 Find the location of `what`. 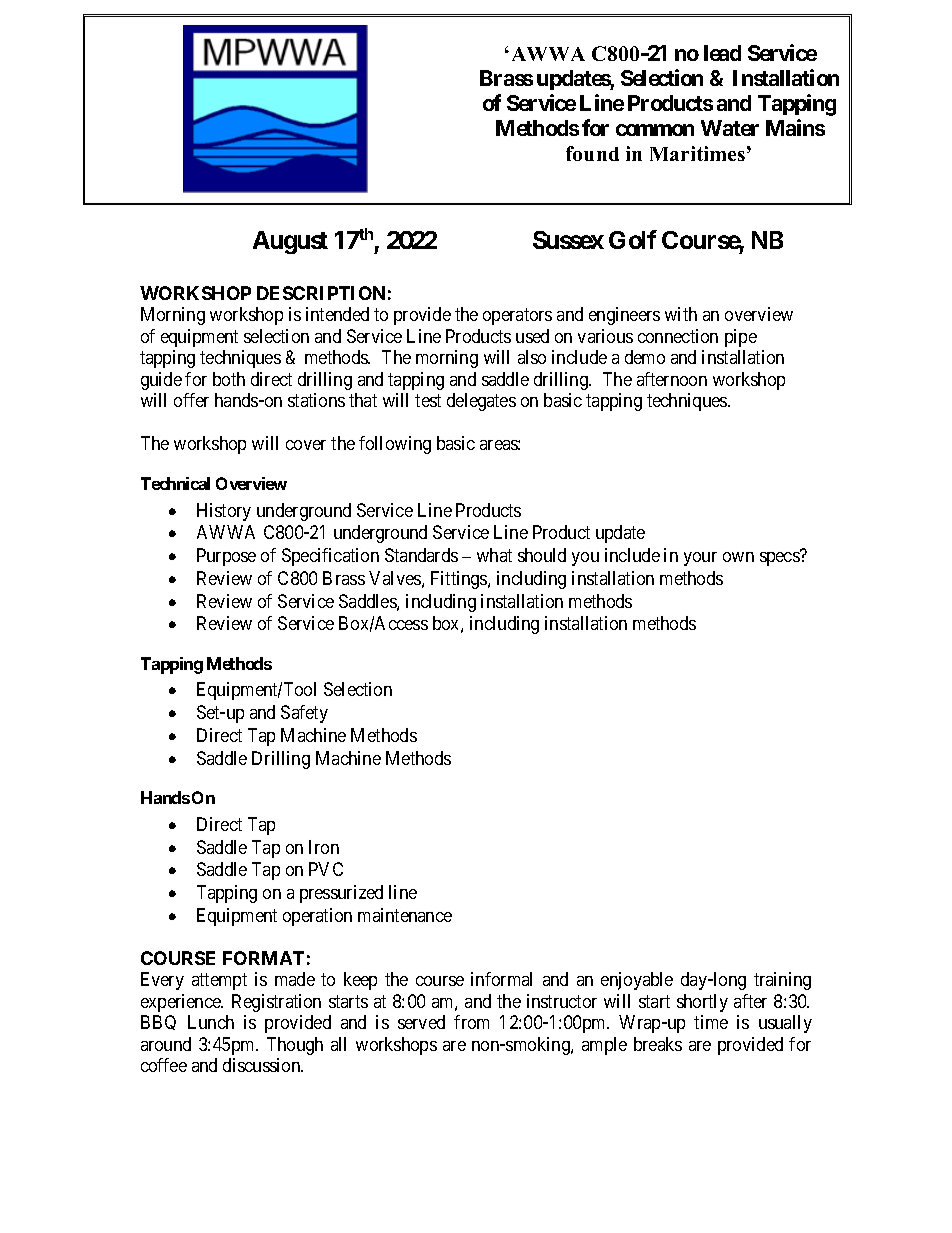

what is located at coordinates (494, 555).
